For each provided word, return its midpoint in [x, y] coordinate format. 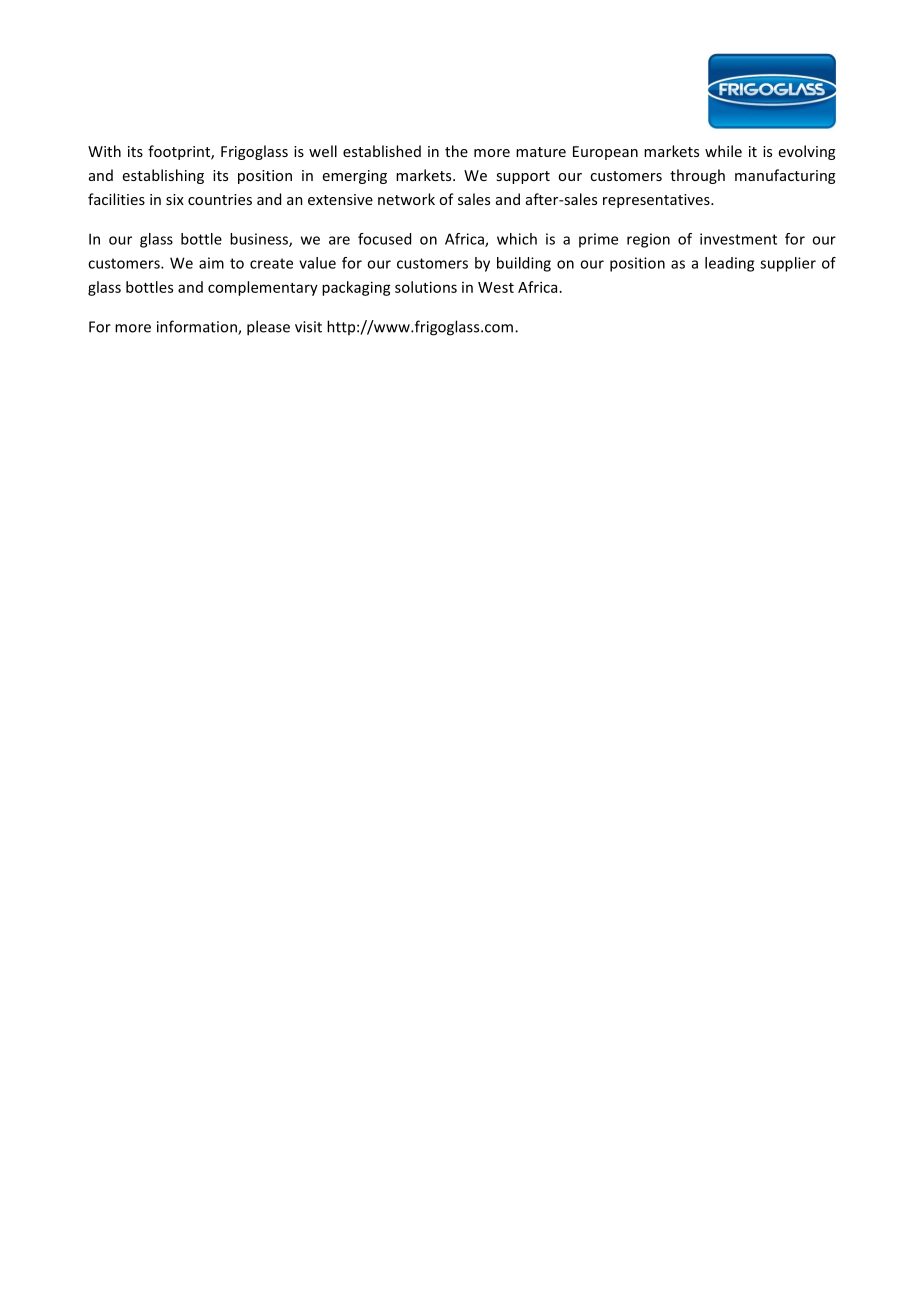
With [104, 151]
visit [308, 327]
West [496, 287]
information [198, 327]
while [723, 151]
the [456, 151]
